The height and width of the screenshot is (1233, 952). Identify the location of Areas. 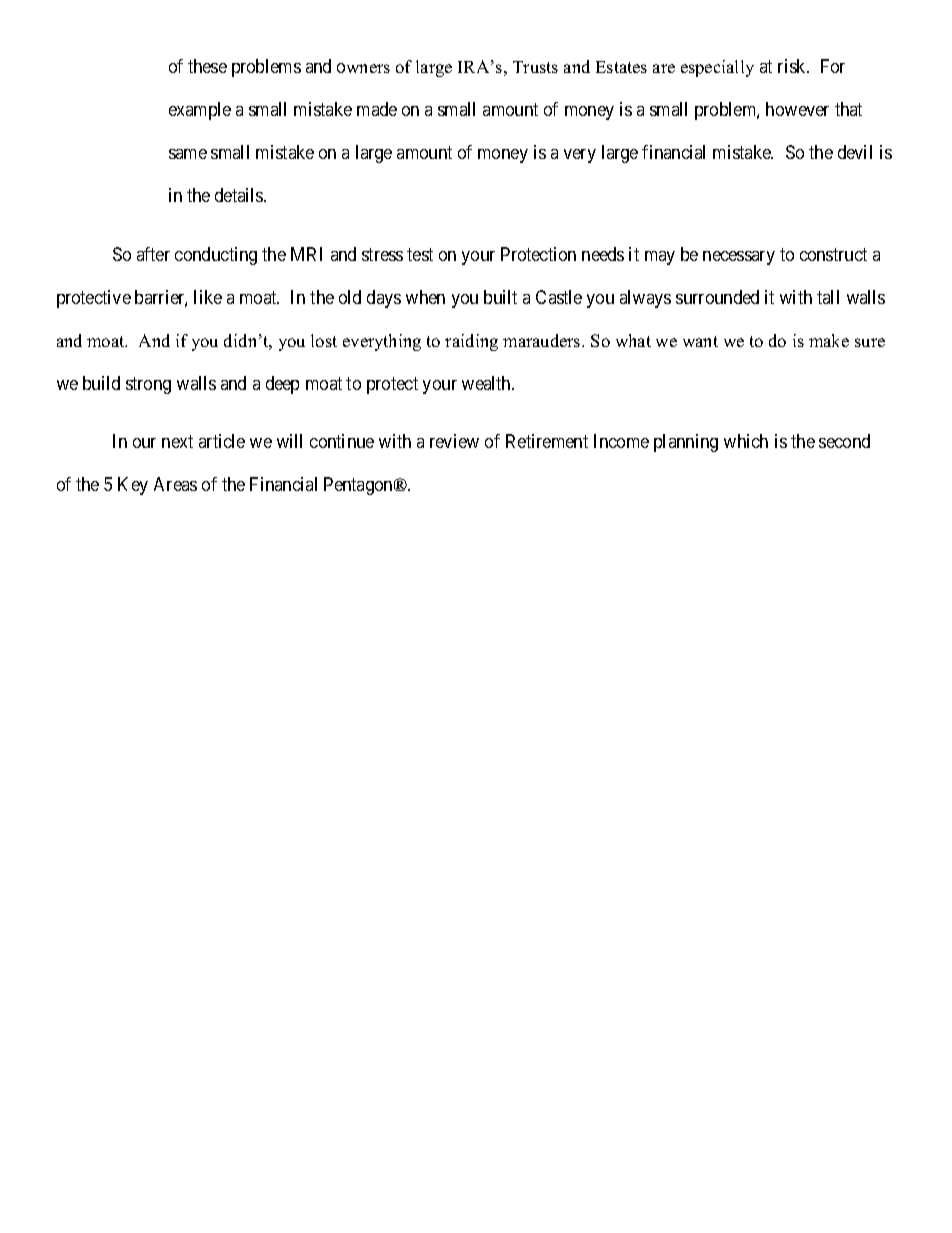
(175, 484).
